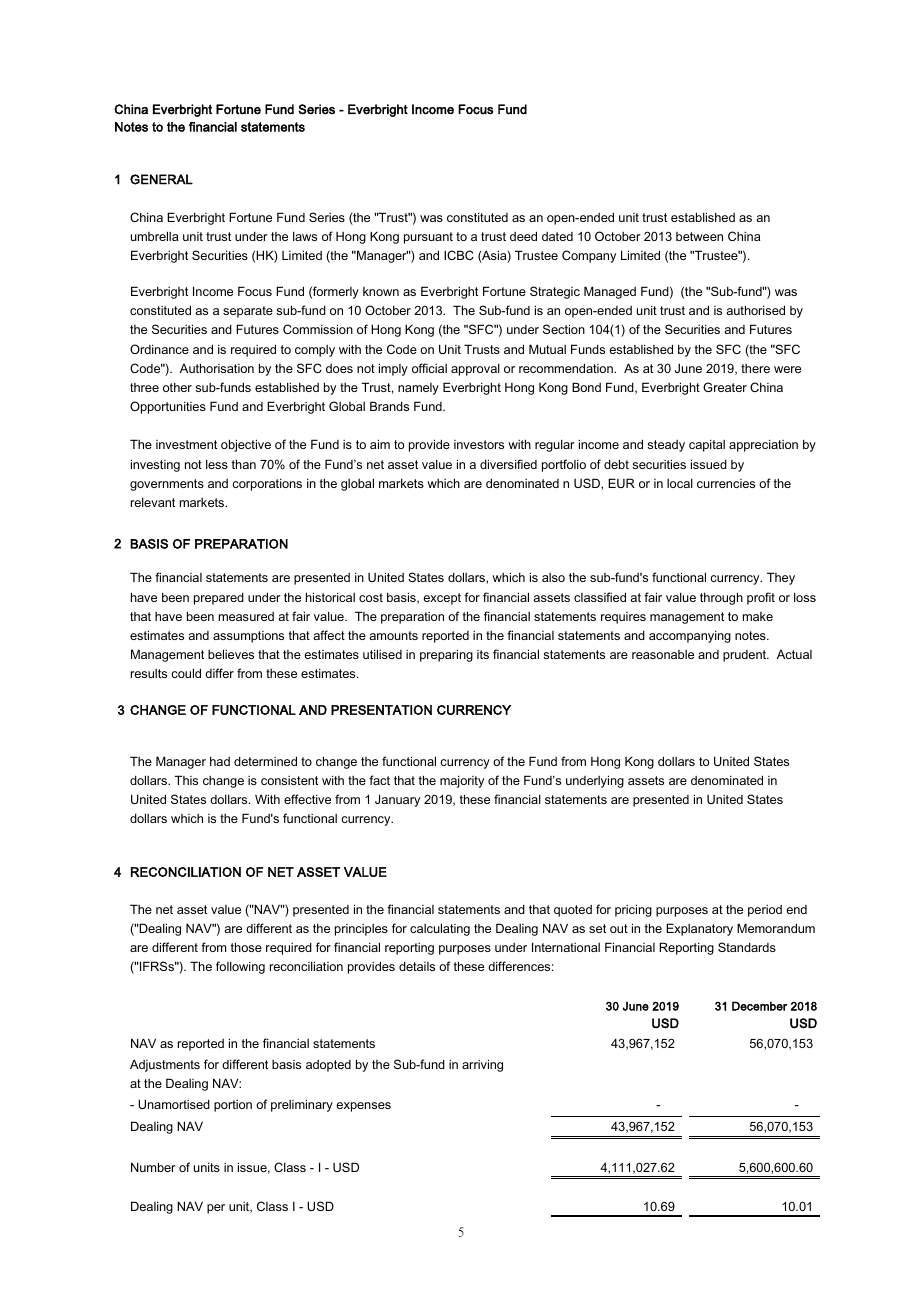 The height and width of the page is (1308, 924). What do you see at coordinates (428, 238) in the page?
I see `pursuant` at bounding box center [428, 238].
